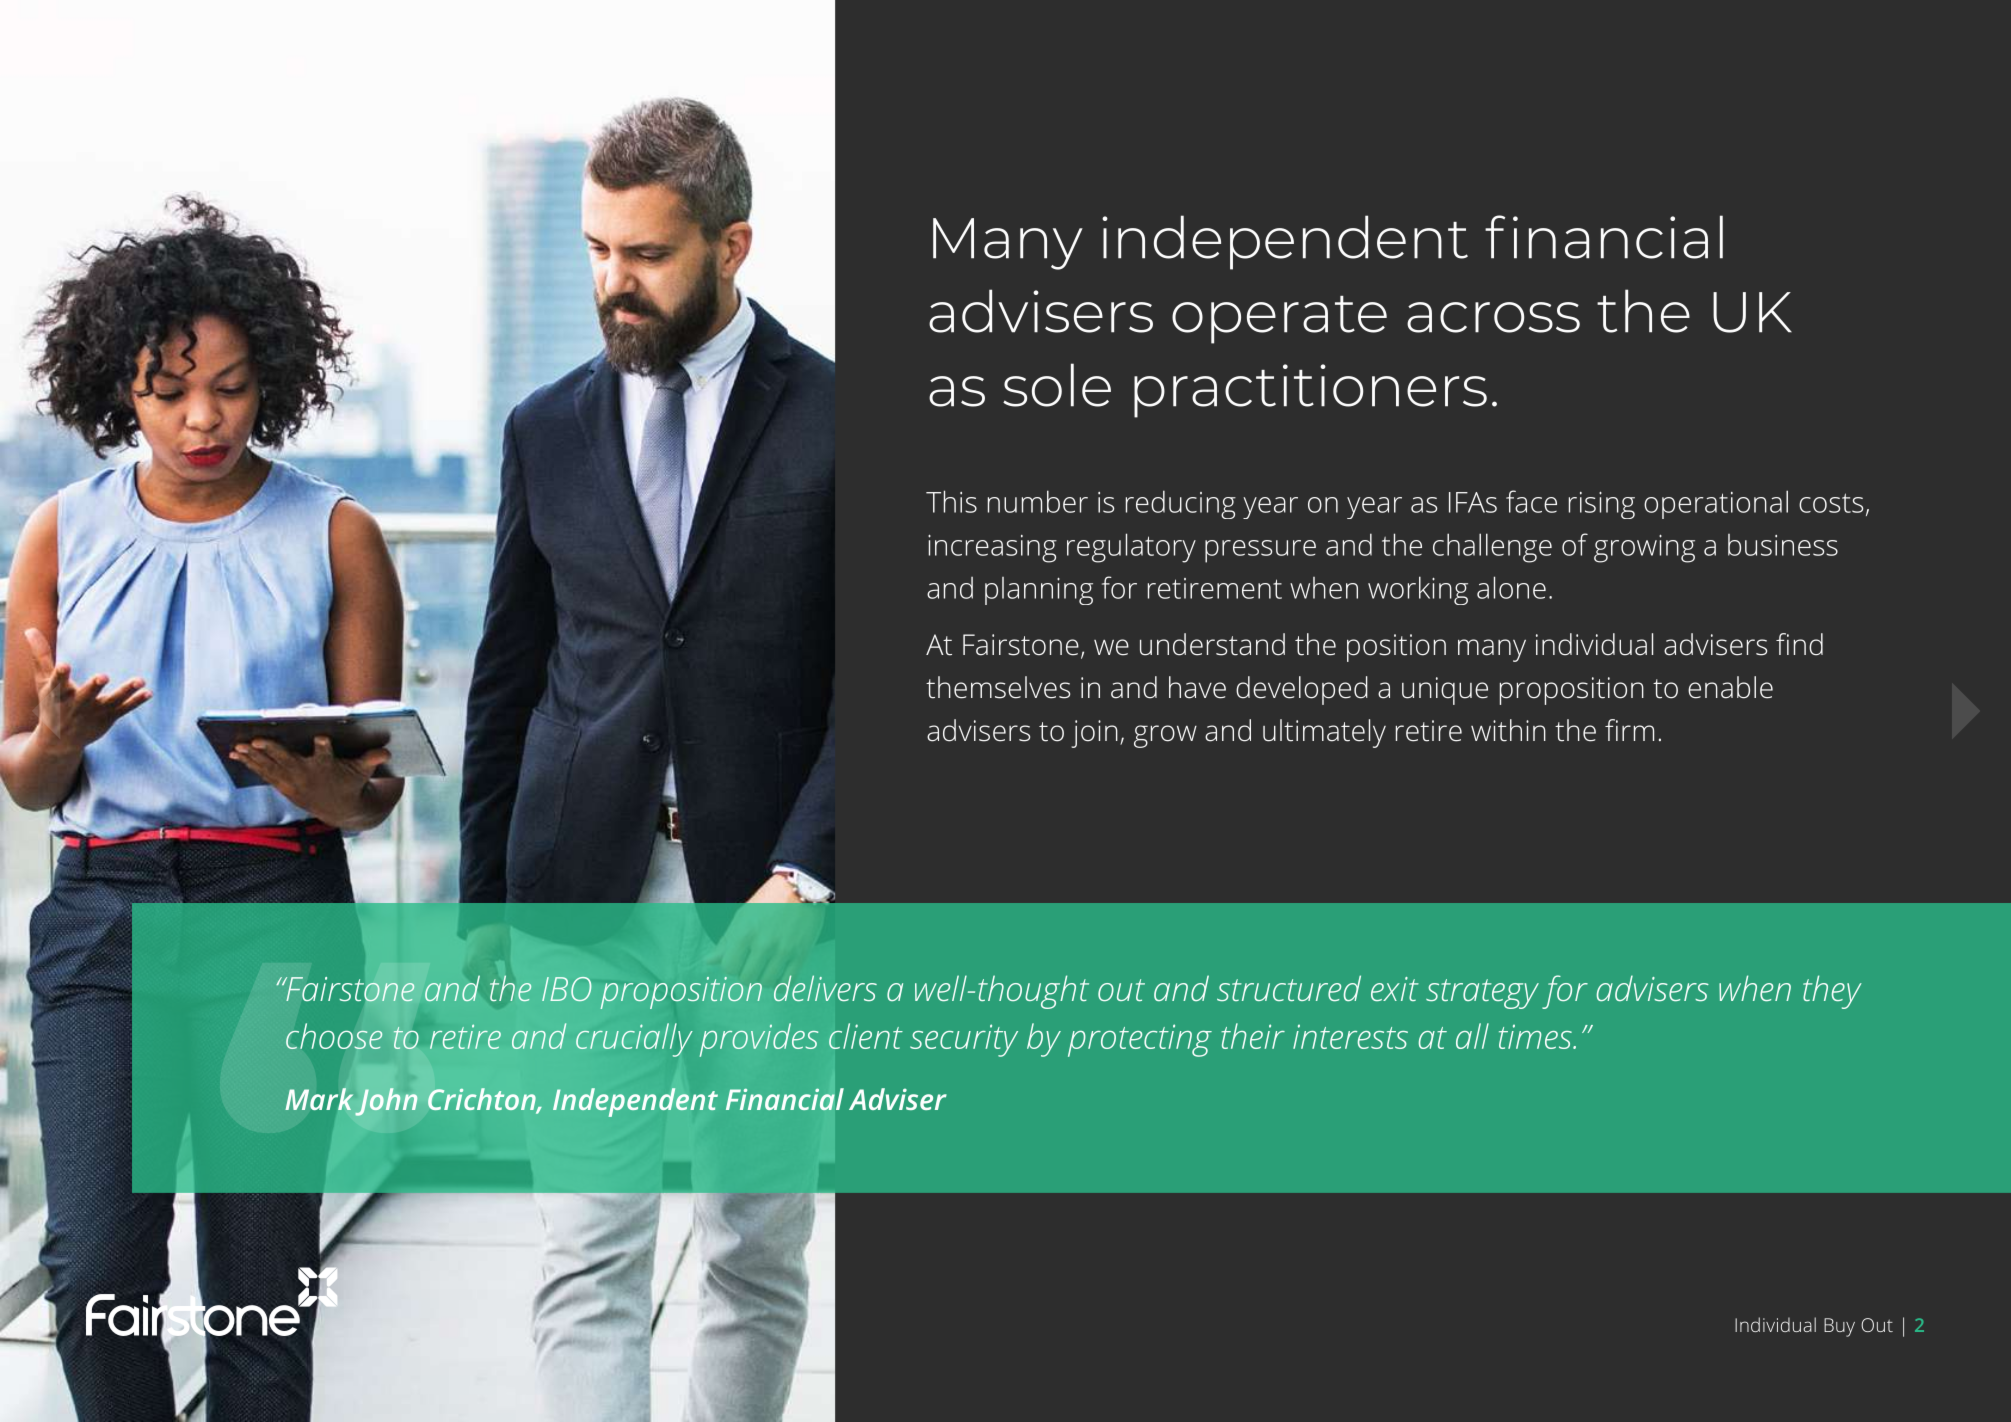 This page has width=2011, height=1422. I want to click on firm, so click(1629, 730).
